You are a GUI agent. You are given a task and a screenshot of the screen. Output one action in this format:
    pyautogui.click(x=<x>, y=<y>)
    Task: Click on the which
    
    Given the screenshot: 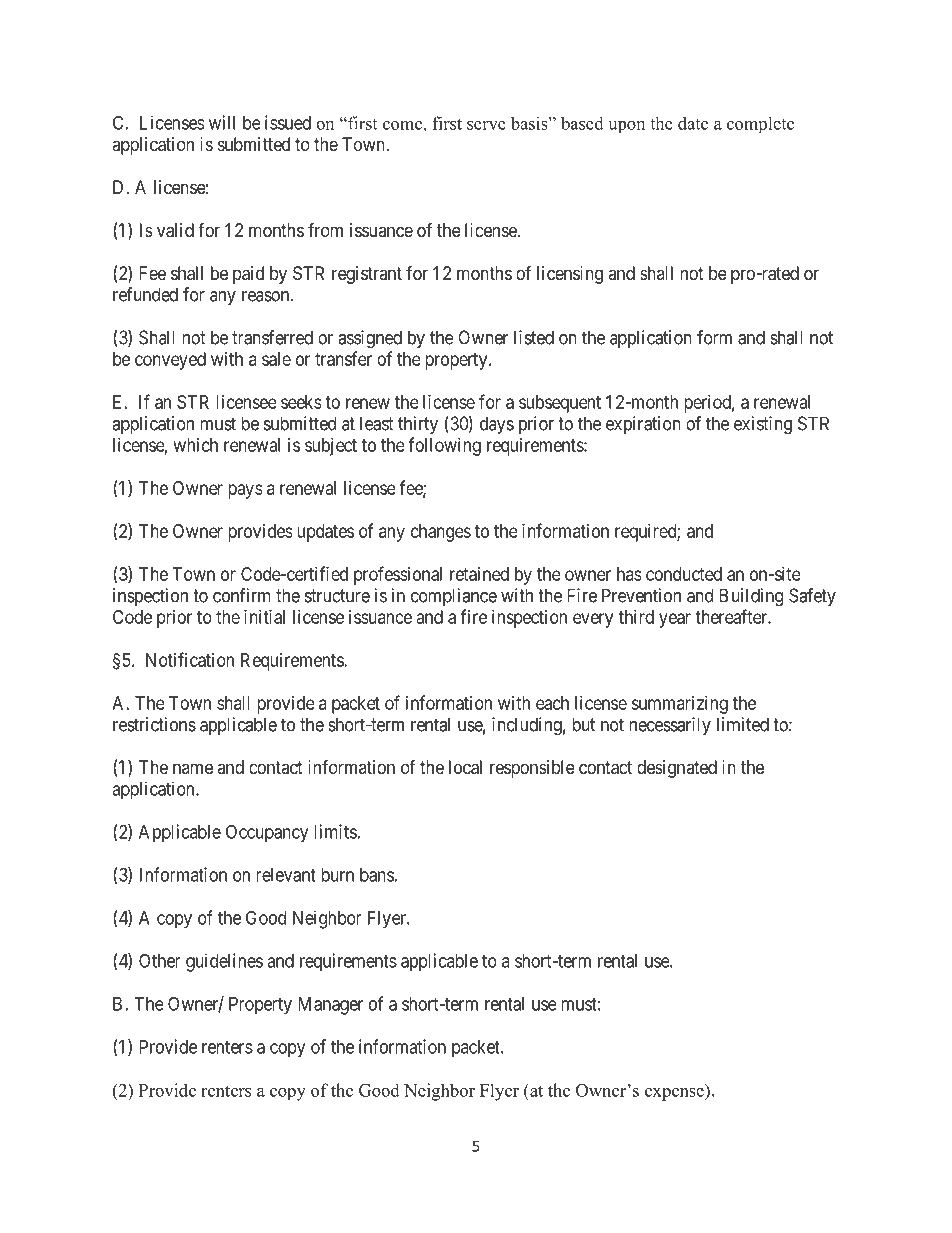 What is the action you would take?
    pyautogui.click(x=196, y=445)
